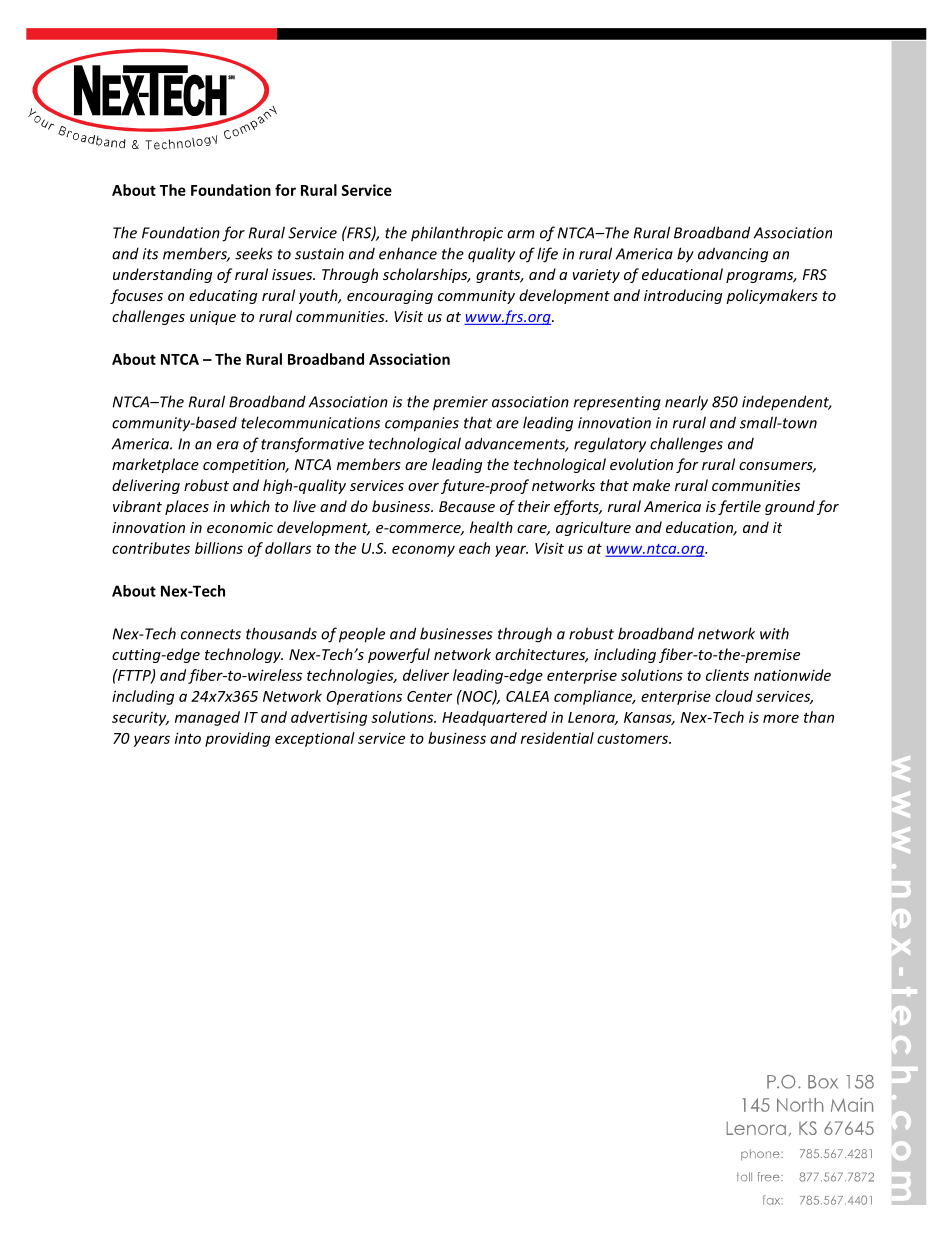 This screenshot has width=952, height=1233. Describe the element at coordinates (362, 635) in the screenshot. I see `people` at that location.
